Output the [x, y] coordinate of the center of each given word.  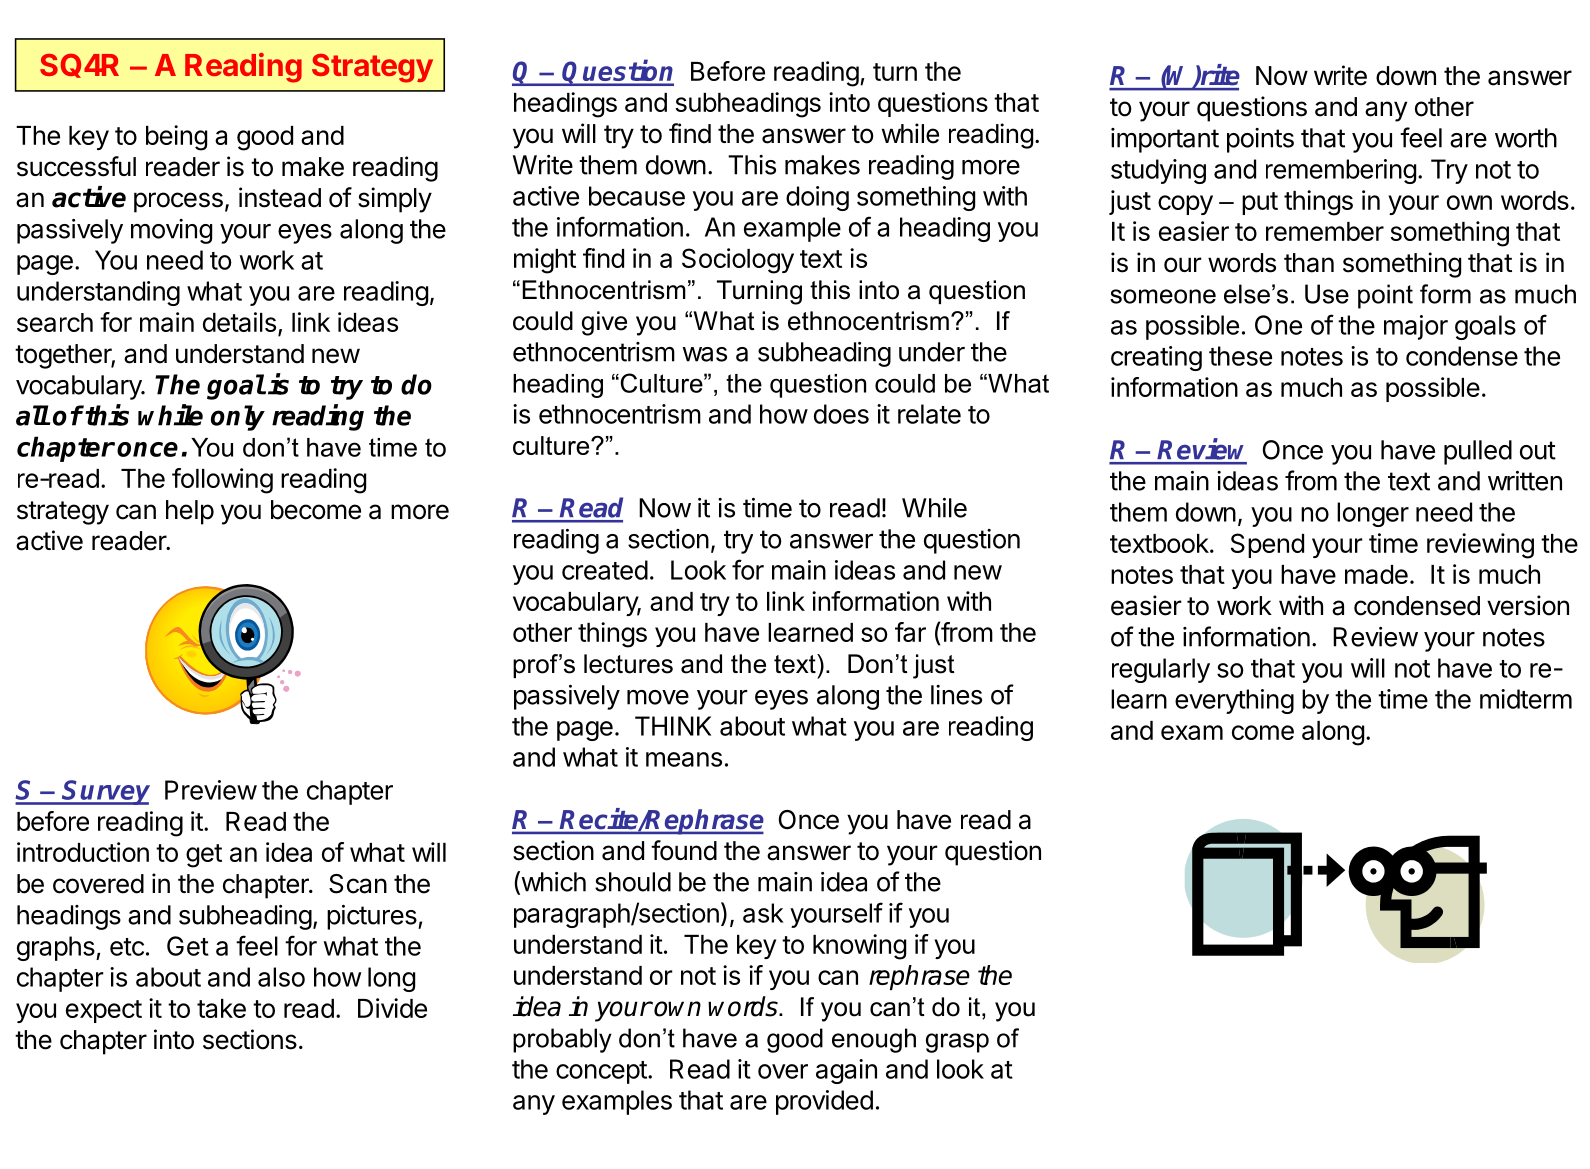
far [910, 632]
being [176, 138]
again [846, 1071]
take [221, 1008]
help [190, 512]
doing [817, 198]
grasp [957, 1043]
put [1260, 203]
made [1376, 574]
